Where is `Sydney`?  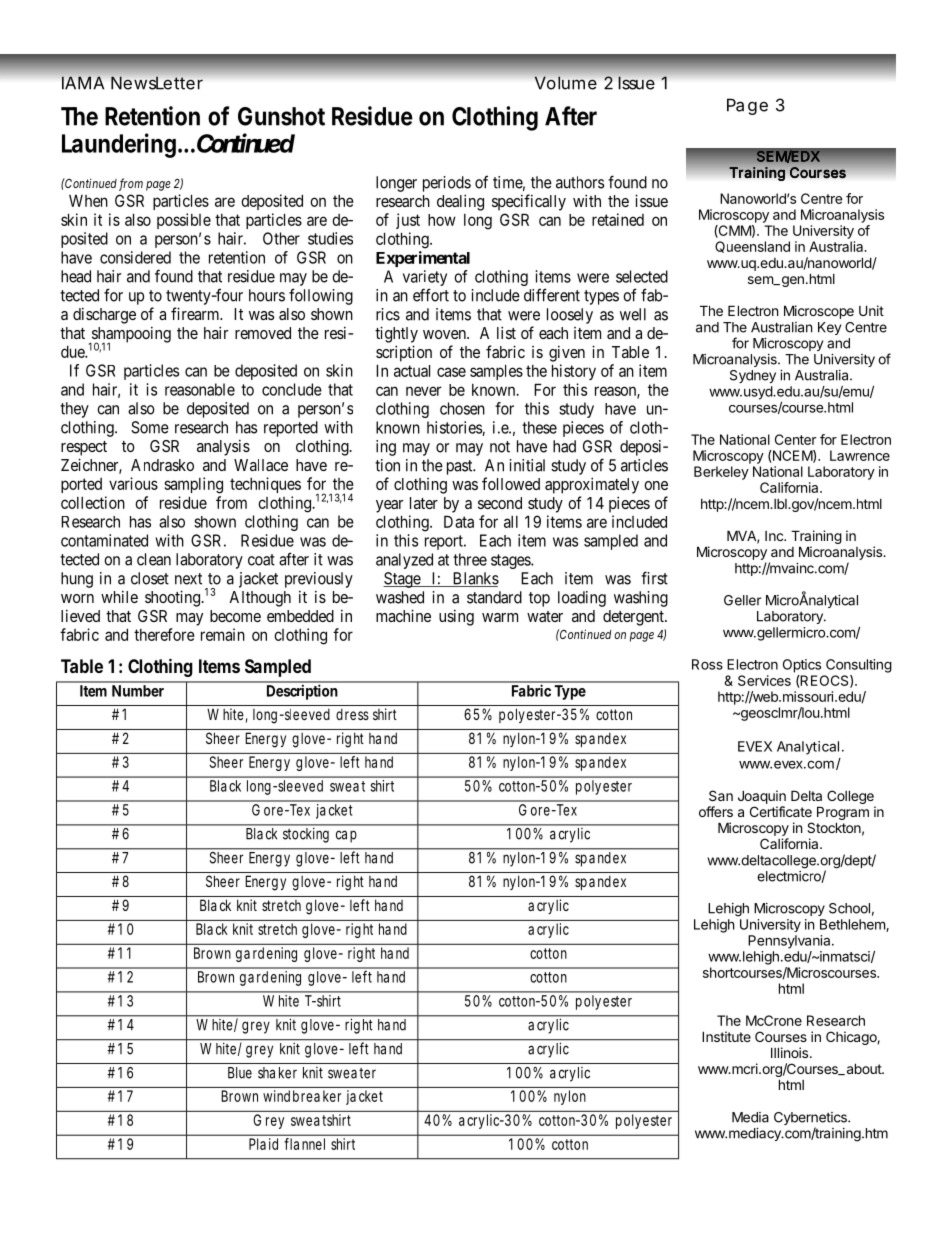 Sydney is located at coordinates (753, 376).
